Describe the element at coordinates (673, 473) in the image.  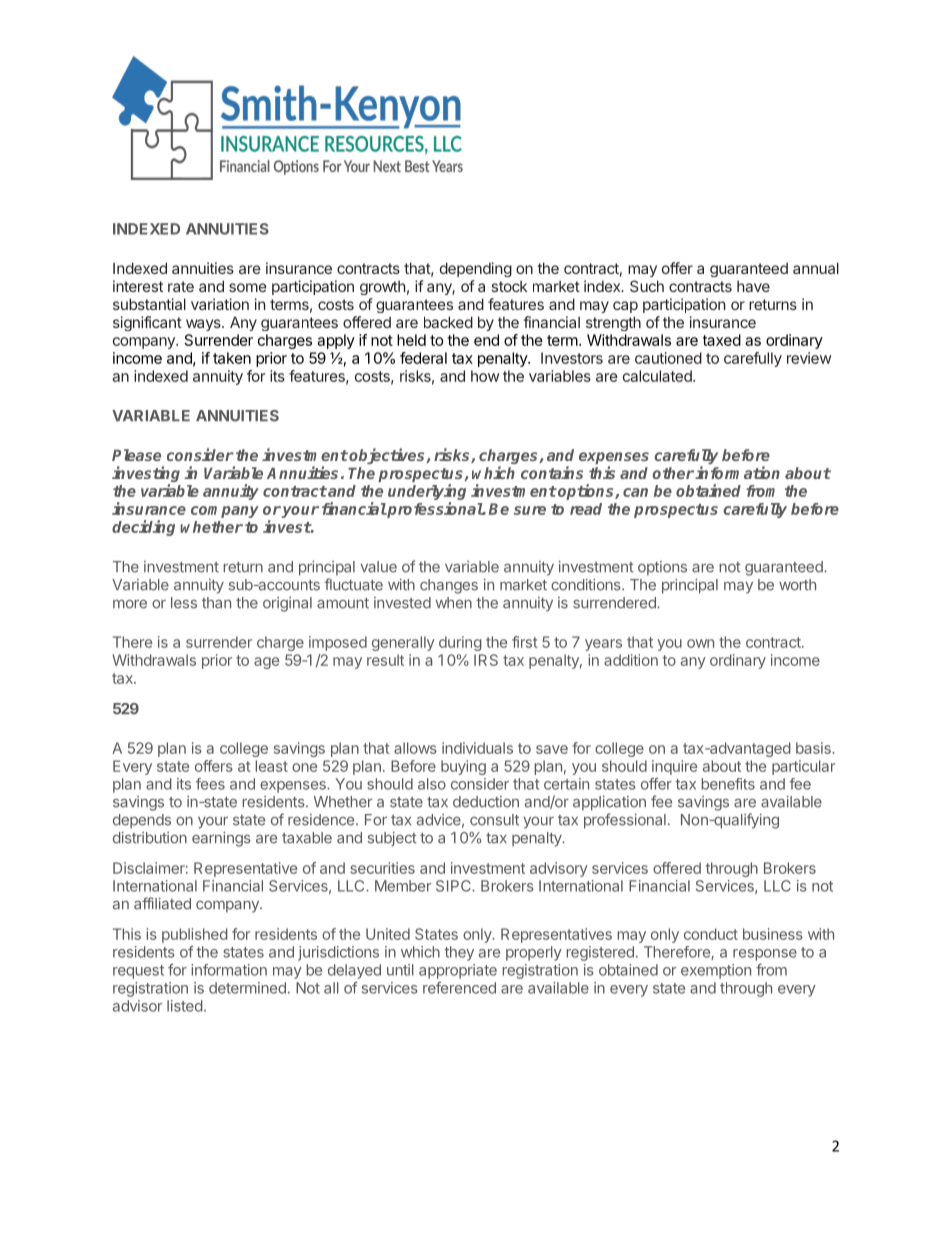
I see `other` at that location.
